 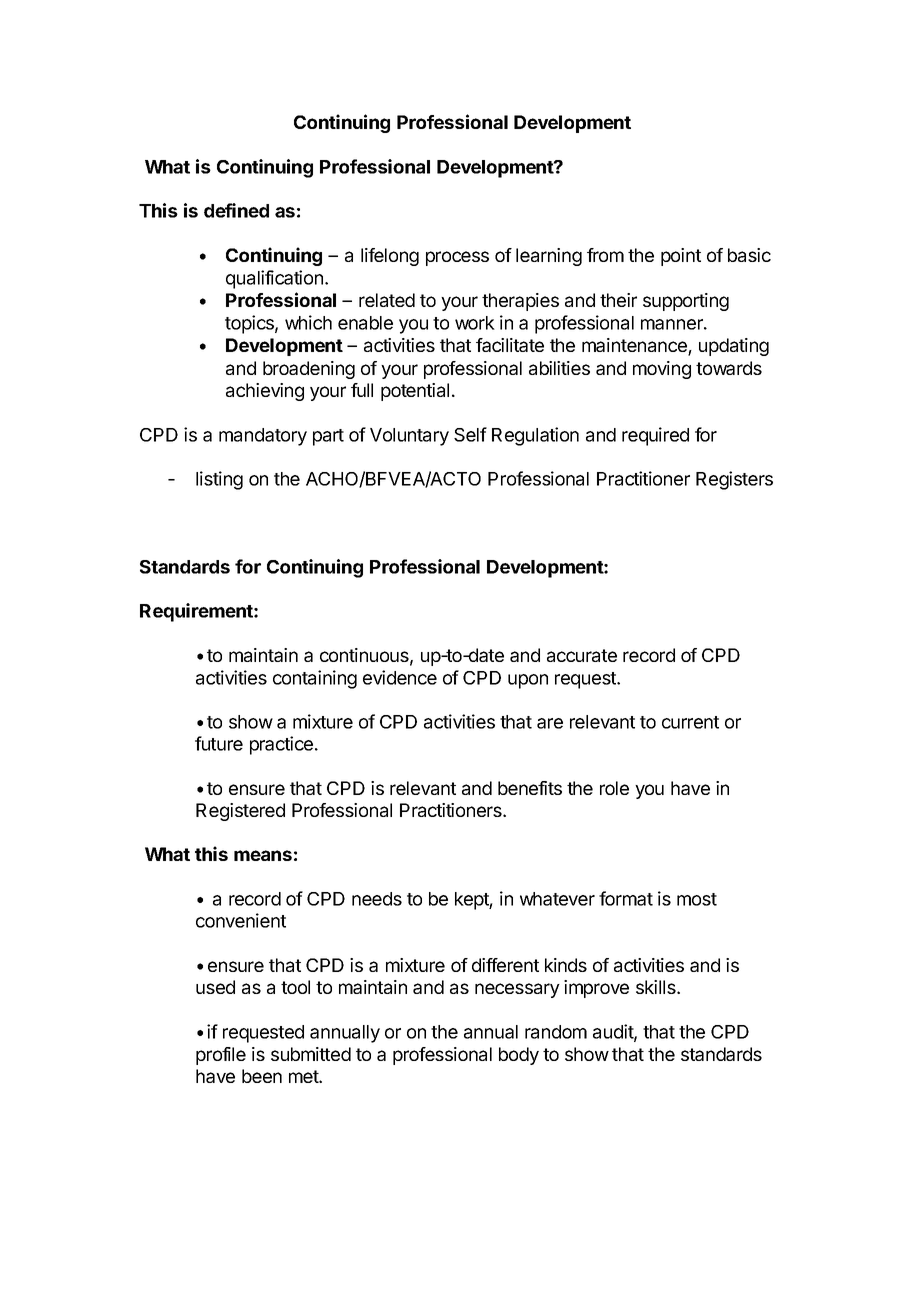 I want to click on current, so click(x=690, y=722).
